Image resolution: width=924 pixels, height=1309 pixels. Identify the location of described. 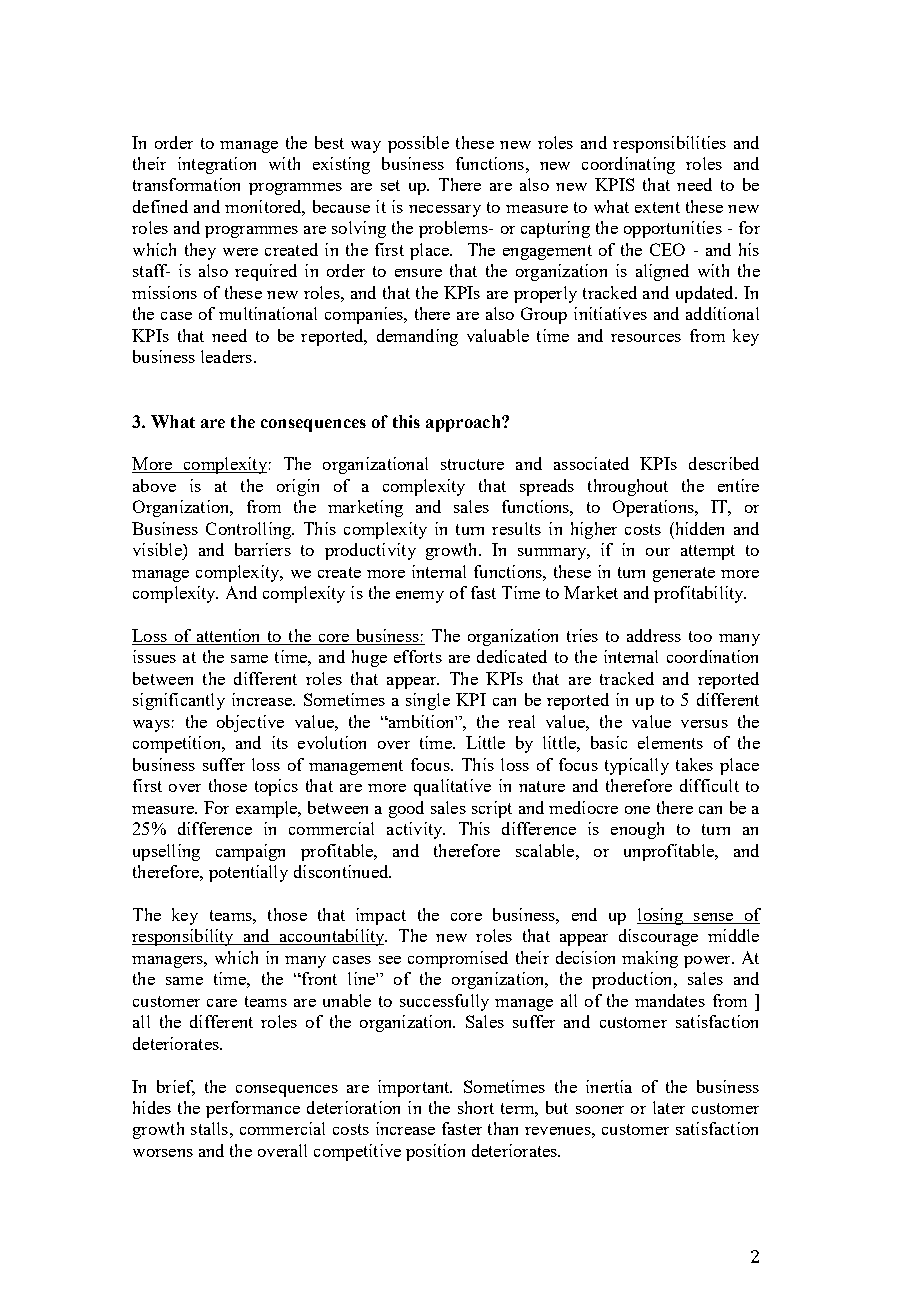
(724, 463).
